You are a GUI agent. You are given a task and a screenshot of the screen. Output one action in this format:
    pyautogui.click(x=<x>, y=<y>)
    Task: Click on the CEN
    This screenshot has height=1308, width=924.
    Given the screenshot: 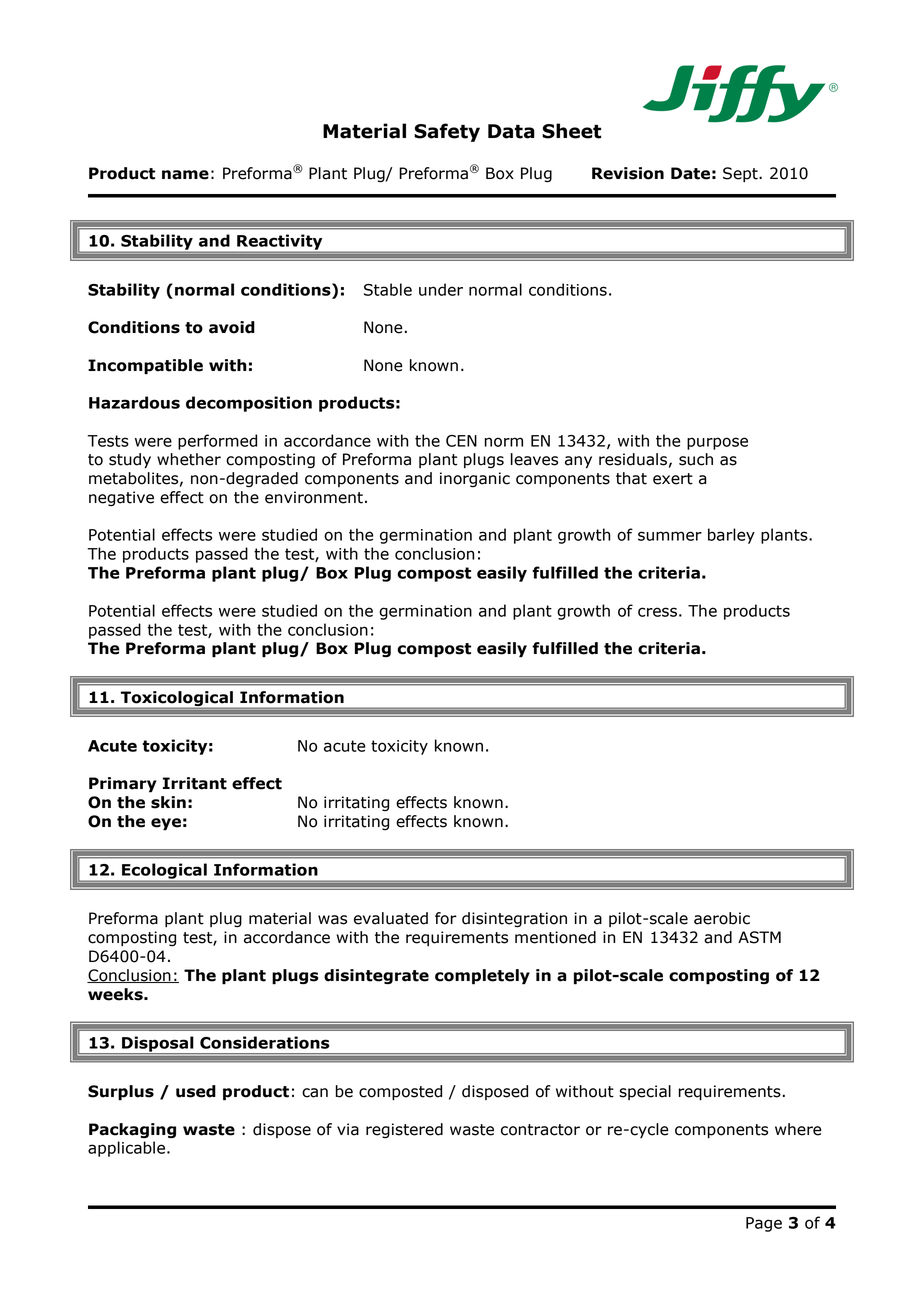 What is the action you would take?
    pyautogui.click(x=461, y=441)
